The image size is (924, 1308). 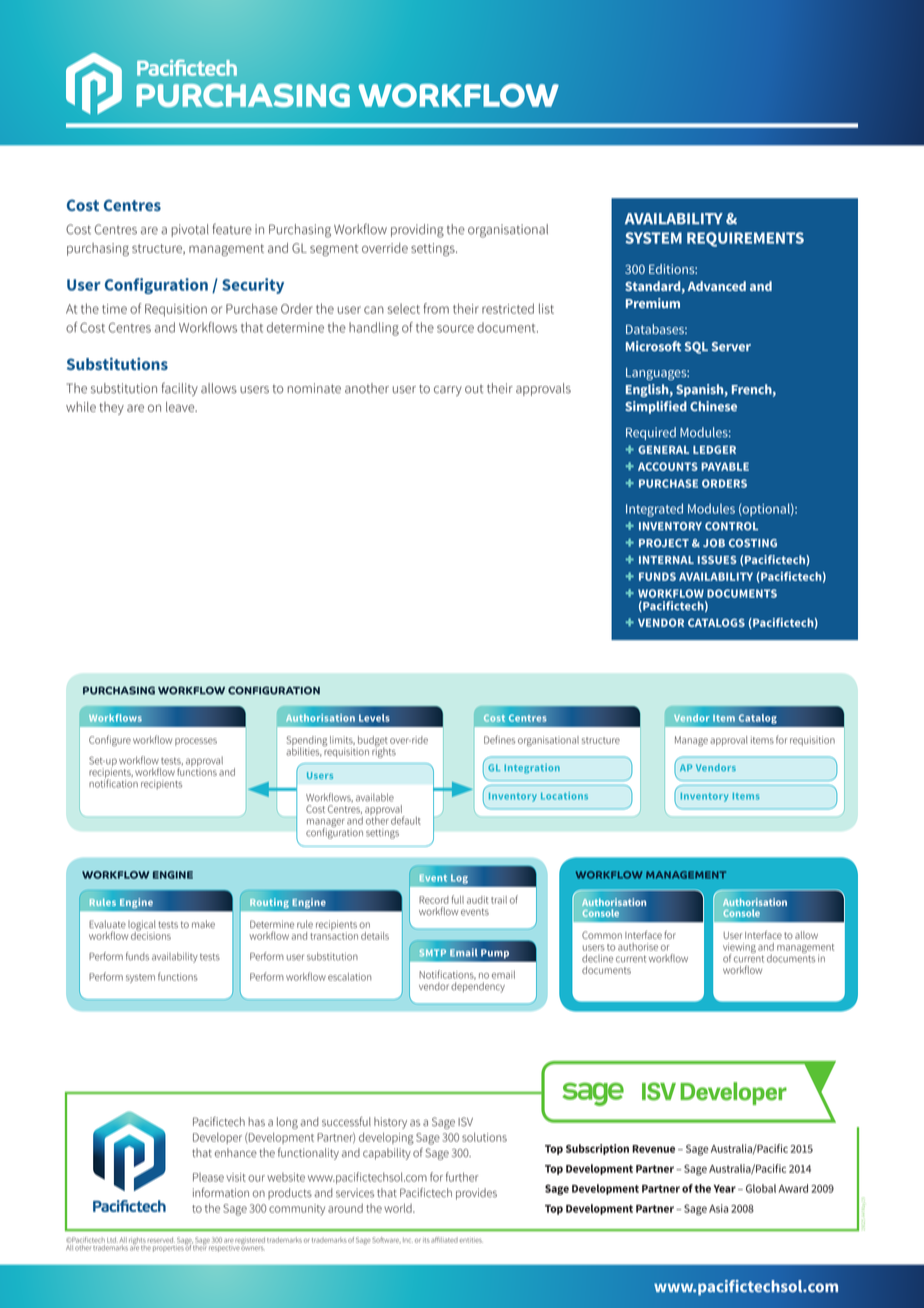 What do you see at coordinates (151, 934) in the screenshot?
I see `decisions` at bounding box center [151, 934].
